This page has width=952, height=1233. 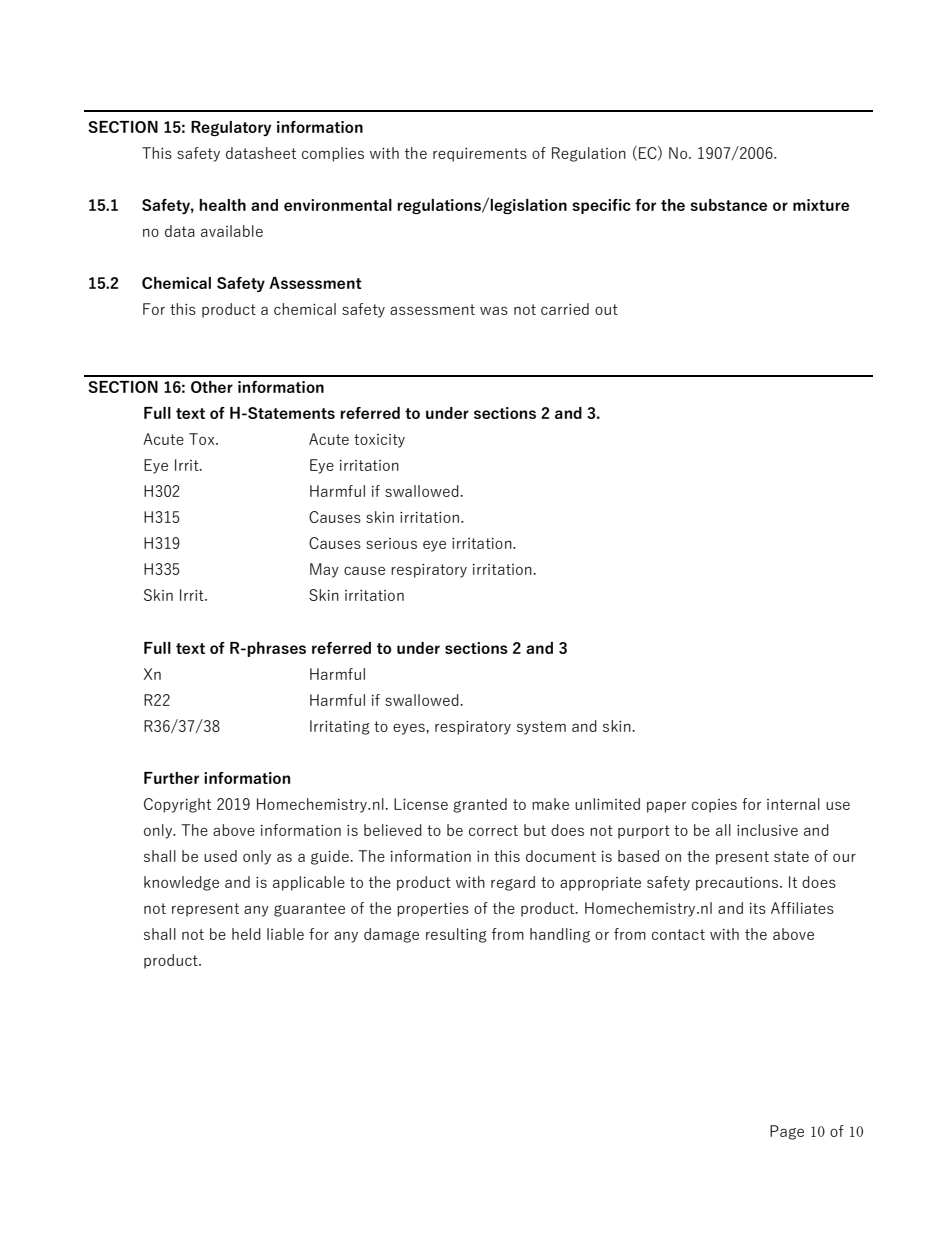 What do you see at coordinates (324, 570) in the page?
I see `May` at bounding box center [324, 570].
